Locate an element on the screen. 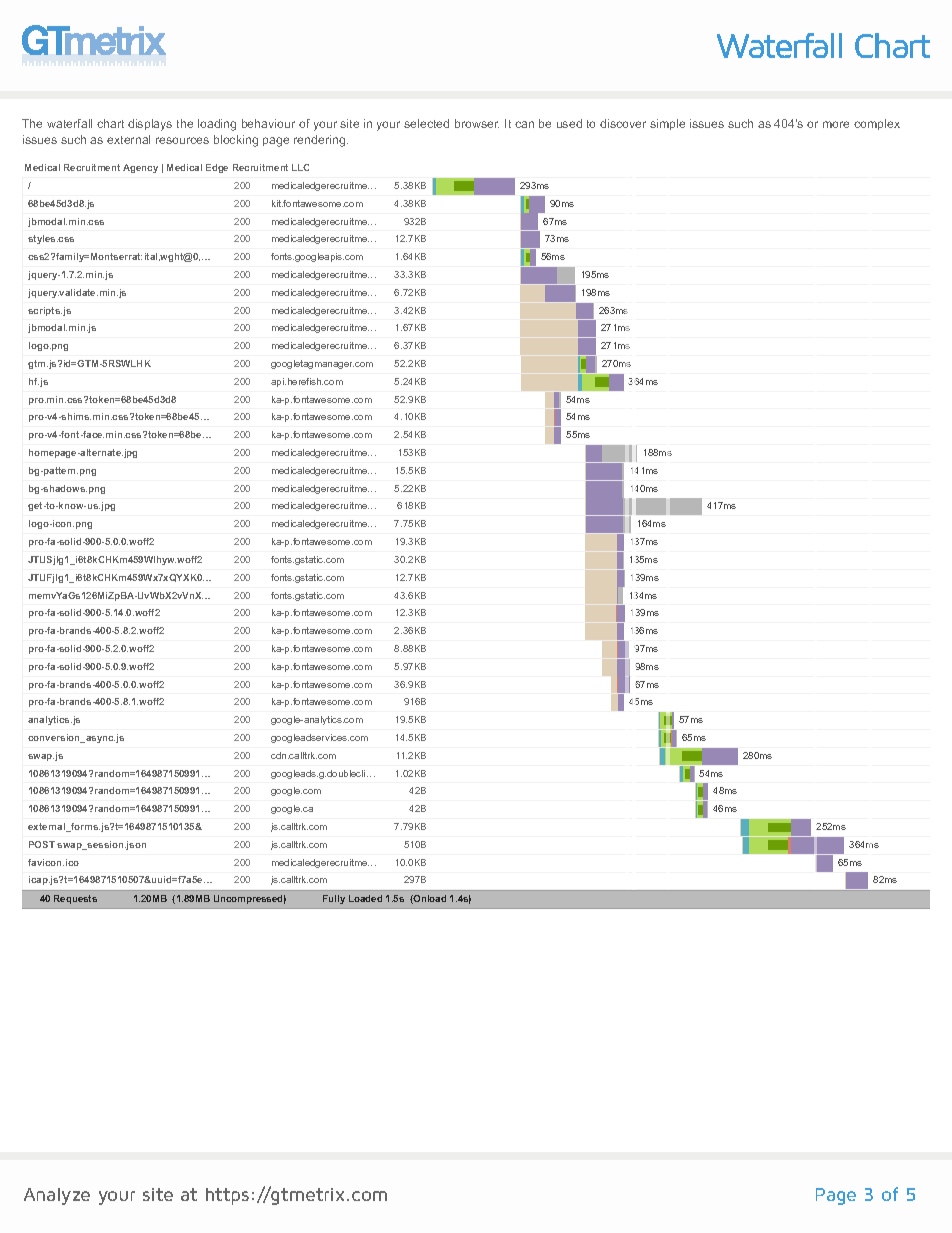 The height and width of the screenshot is (1233, 952). LLC is located at coordinates (300, 167).
